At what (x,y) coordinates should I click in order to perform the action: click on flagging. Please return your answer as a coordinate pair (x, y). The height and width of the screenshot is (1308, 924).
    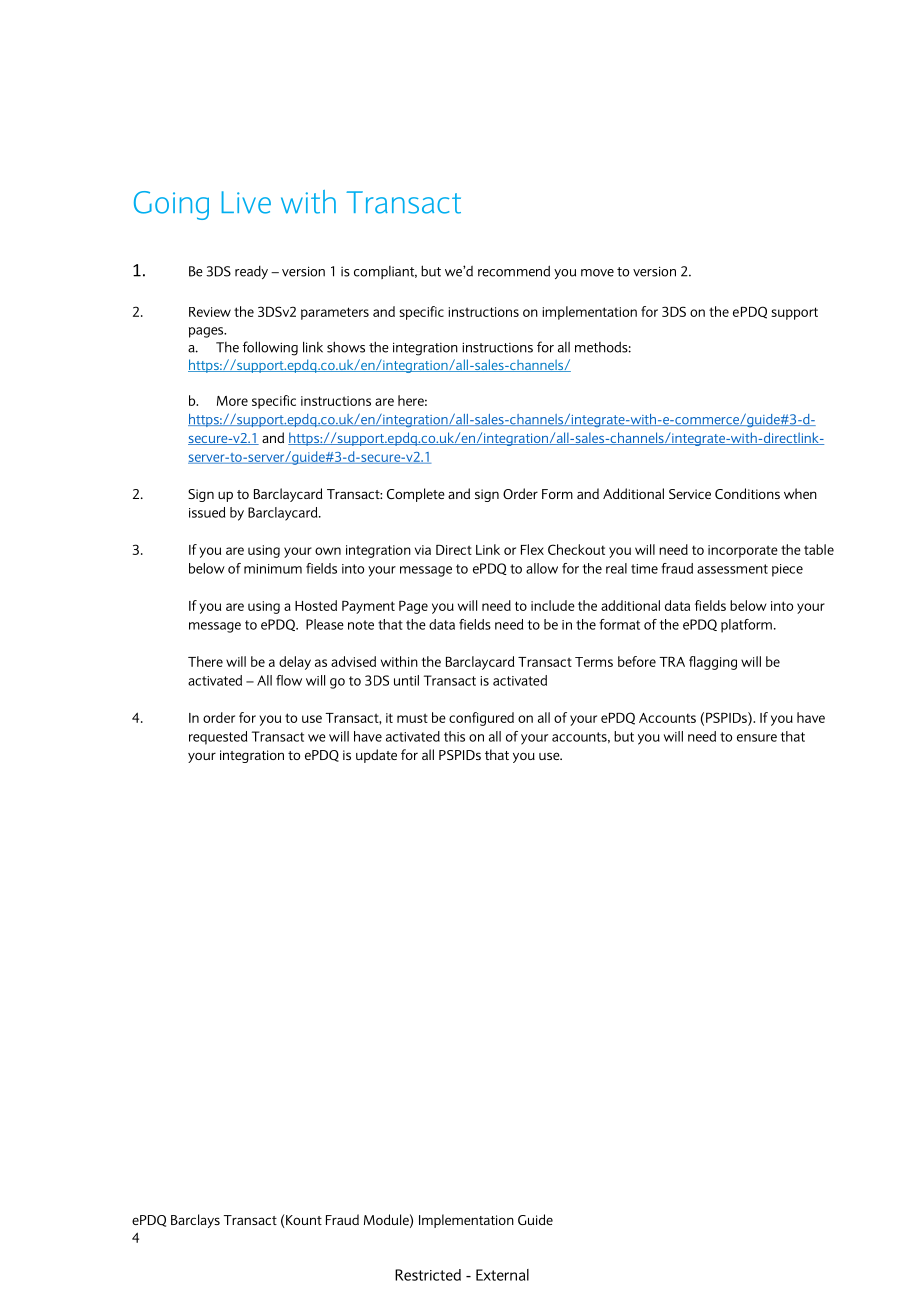
    Looking at the image, I should click on (713, 663).
